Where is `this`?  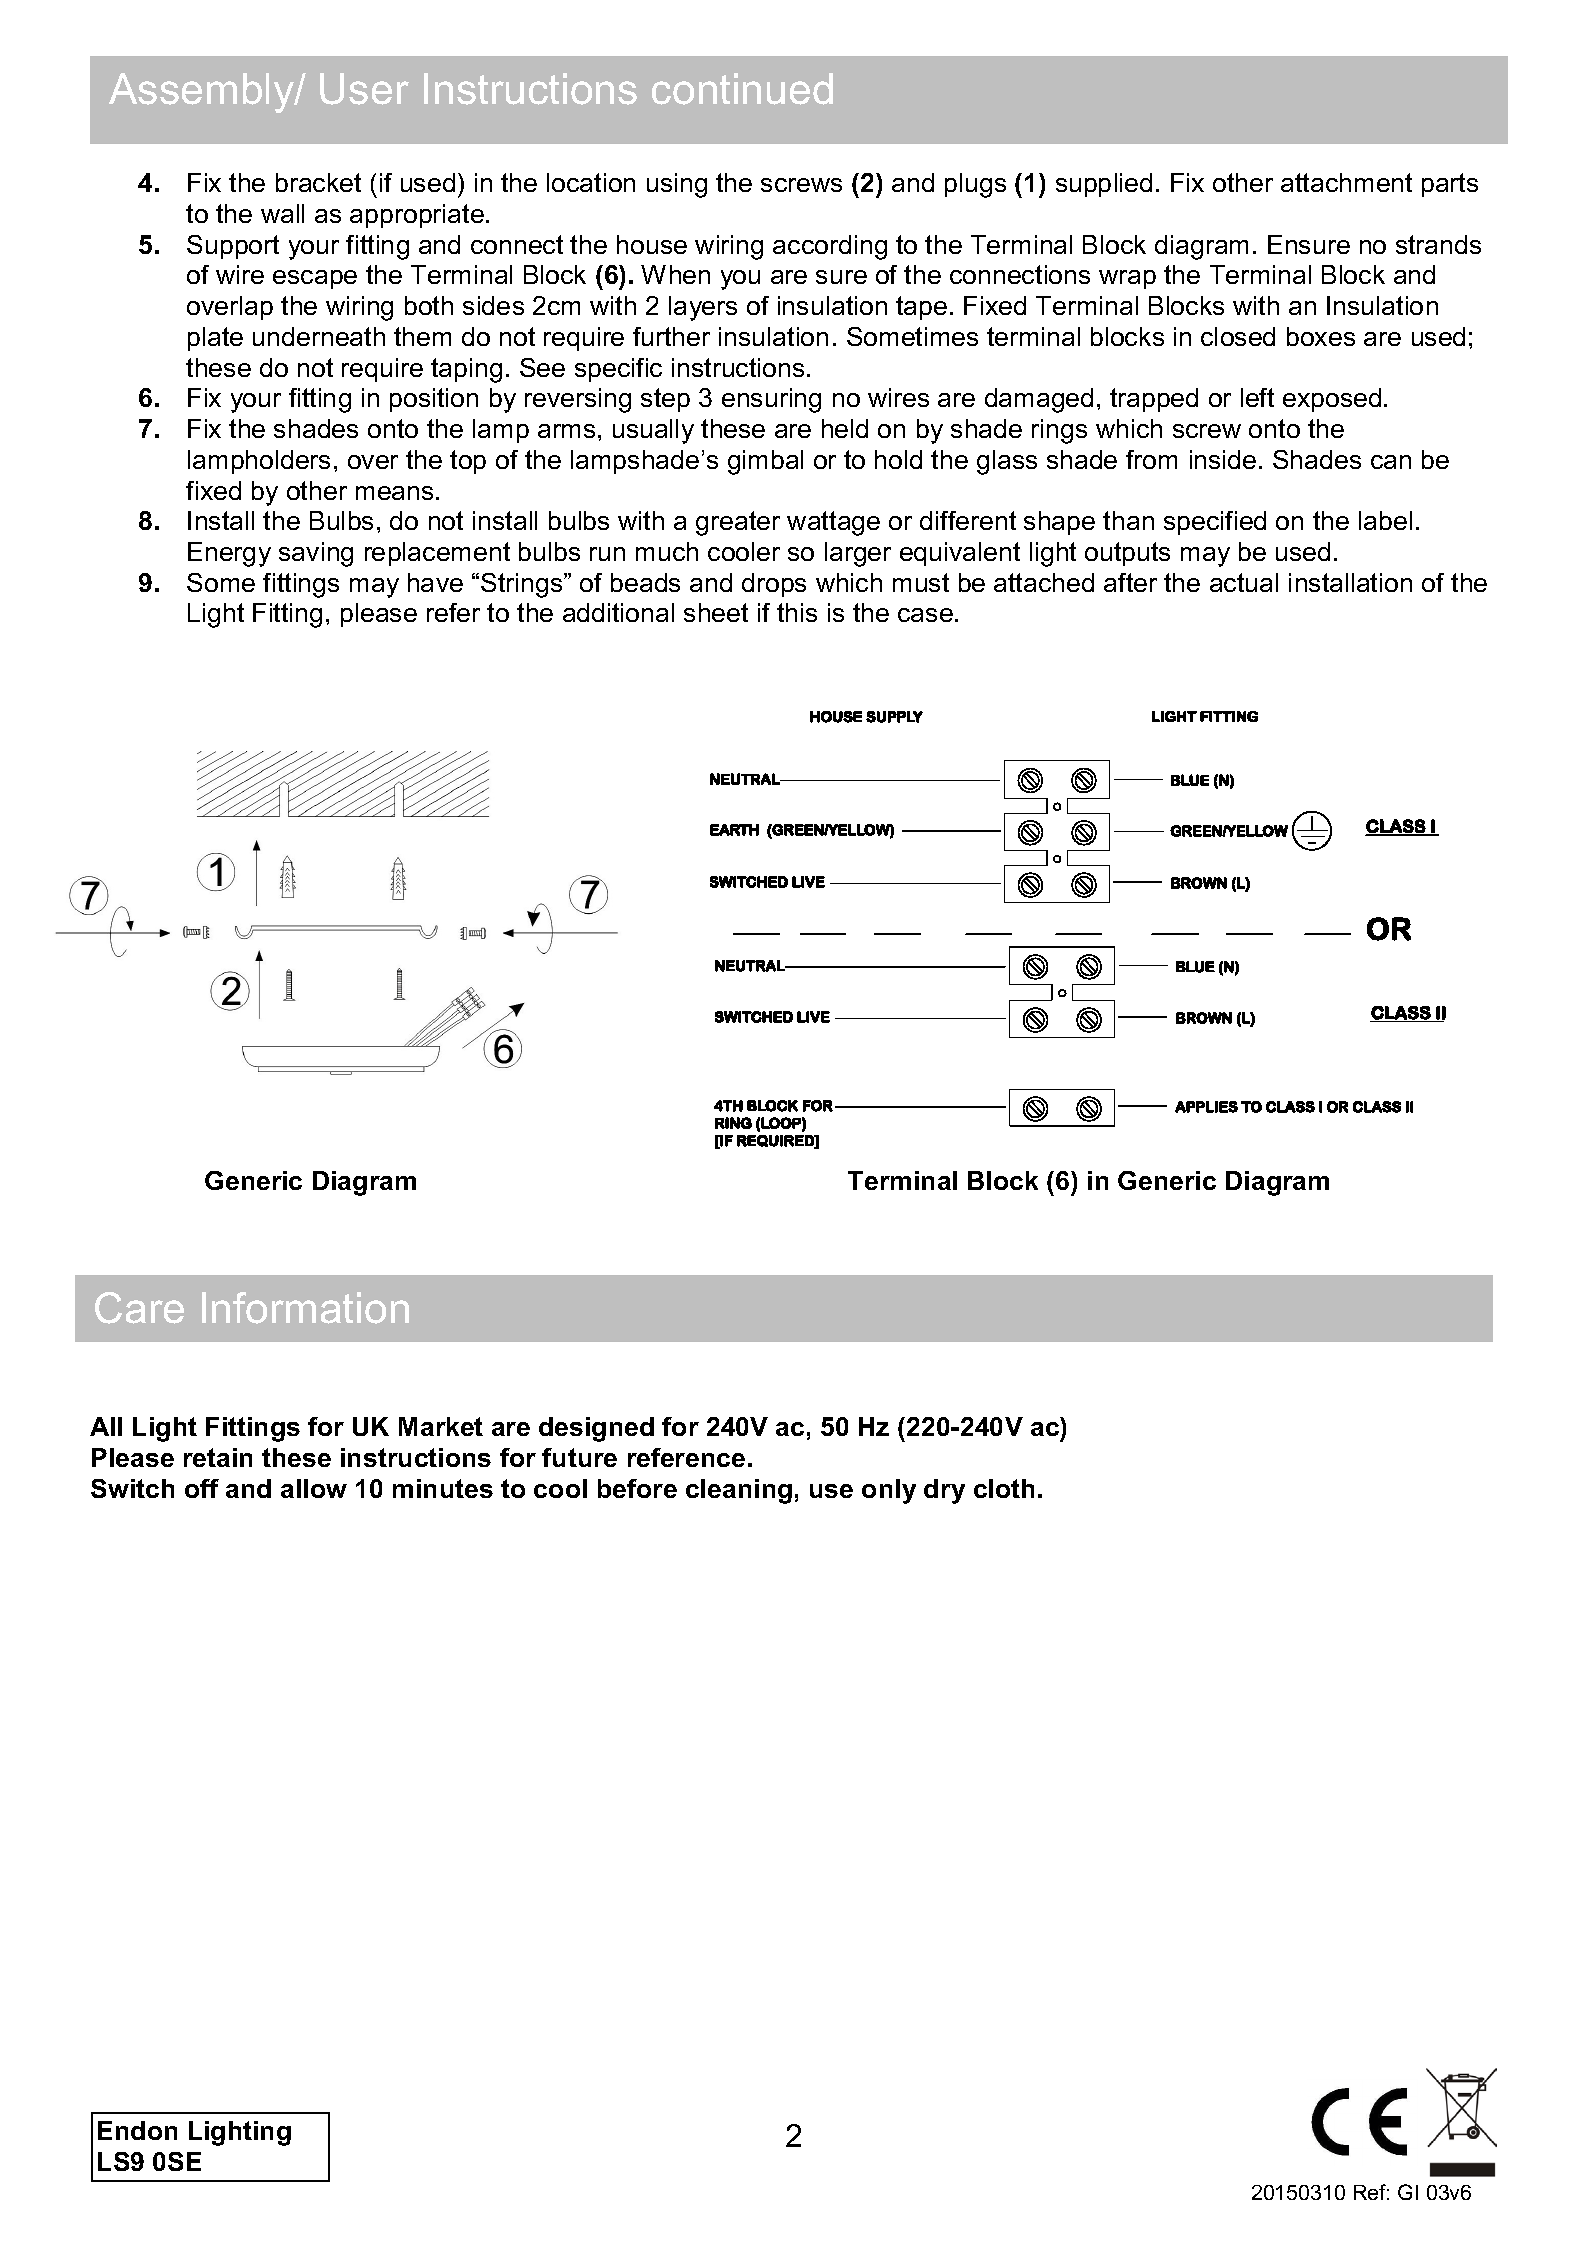
this is located at coordinates (797, 612).
